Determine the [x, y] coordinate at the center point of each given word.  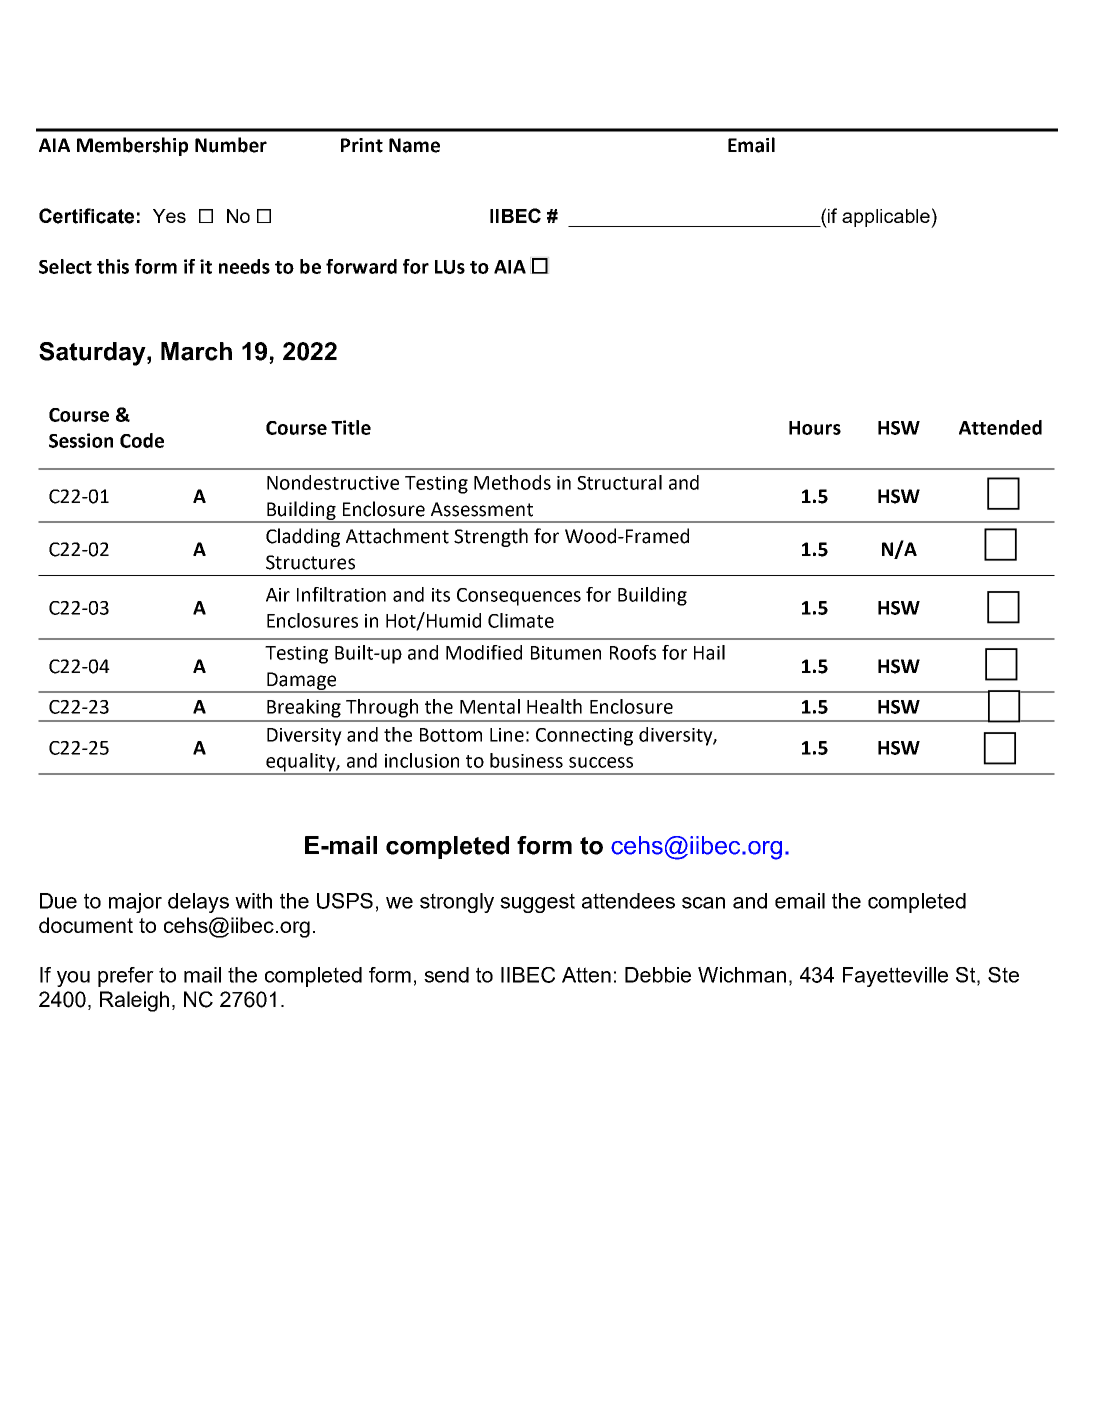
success [601, 762]
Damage [302, 682]
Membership [132, 146]
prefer [126, 977]
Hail [709, 652]
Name [414, 145]
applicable [887, 218]
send [446, 975]
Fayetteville [895, 977]
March [196, 351]
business [526, 760]
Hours [815, 428]
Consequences [519, 597]
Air [278, 595]
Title [351, 427]
